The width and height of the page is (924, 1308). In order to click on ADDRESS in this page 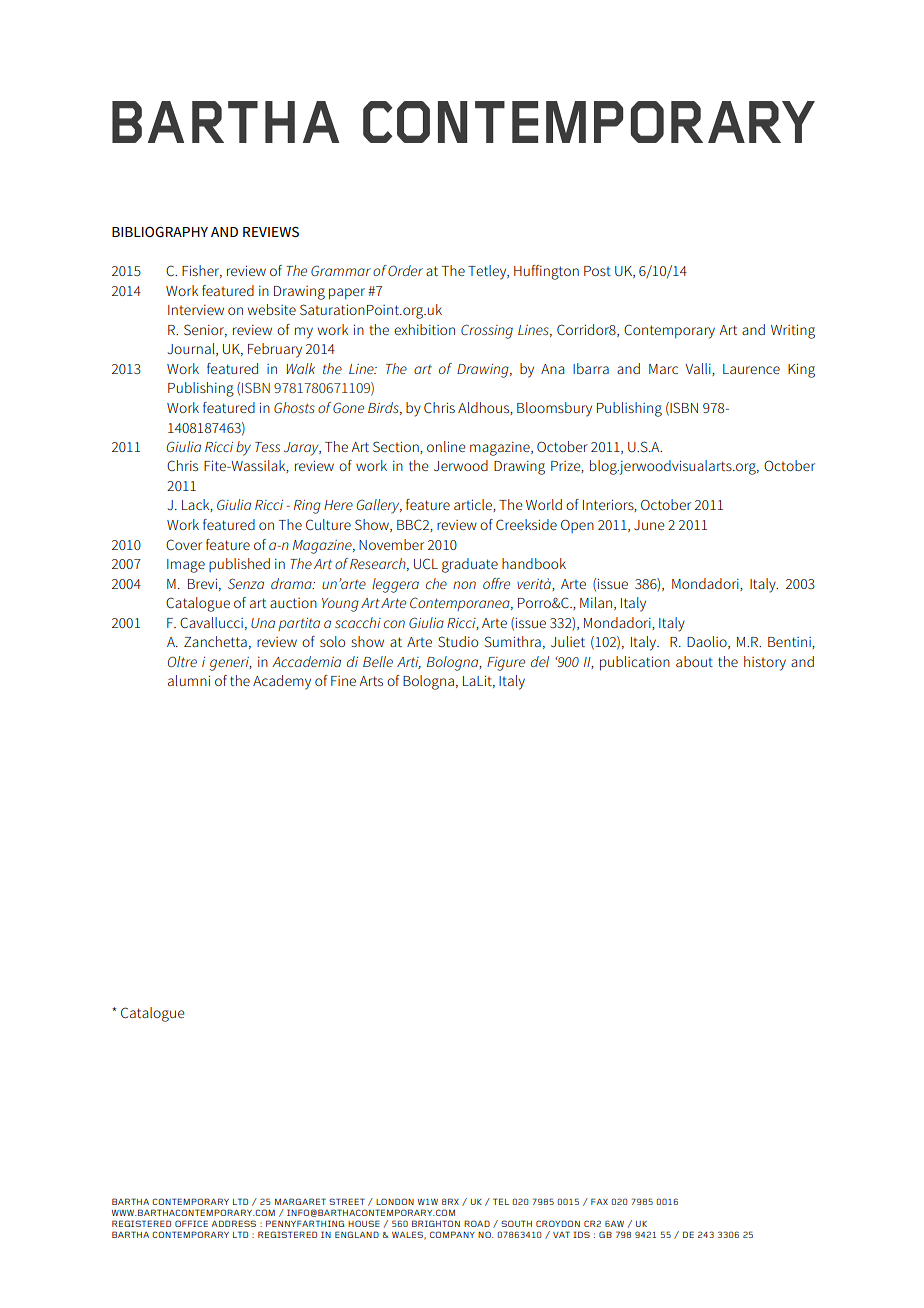, I will do `click(233, 1223)`.
